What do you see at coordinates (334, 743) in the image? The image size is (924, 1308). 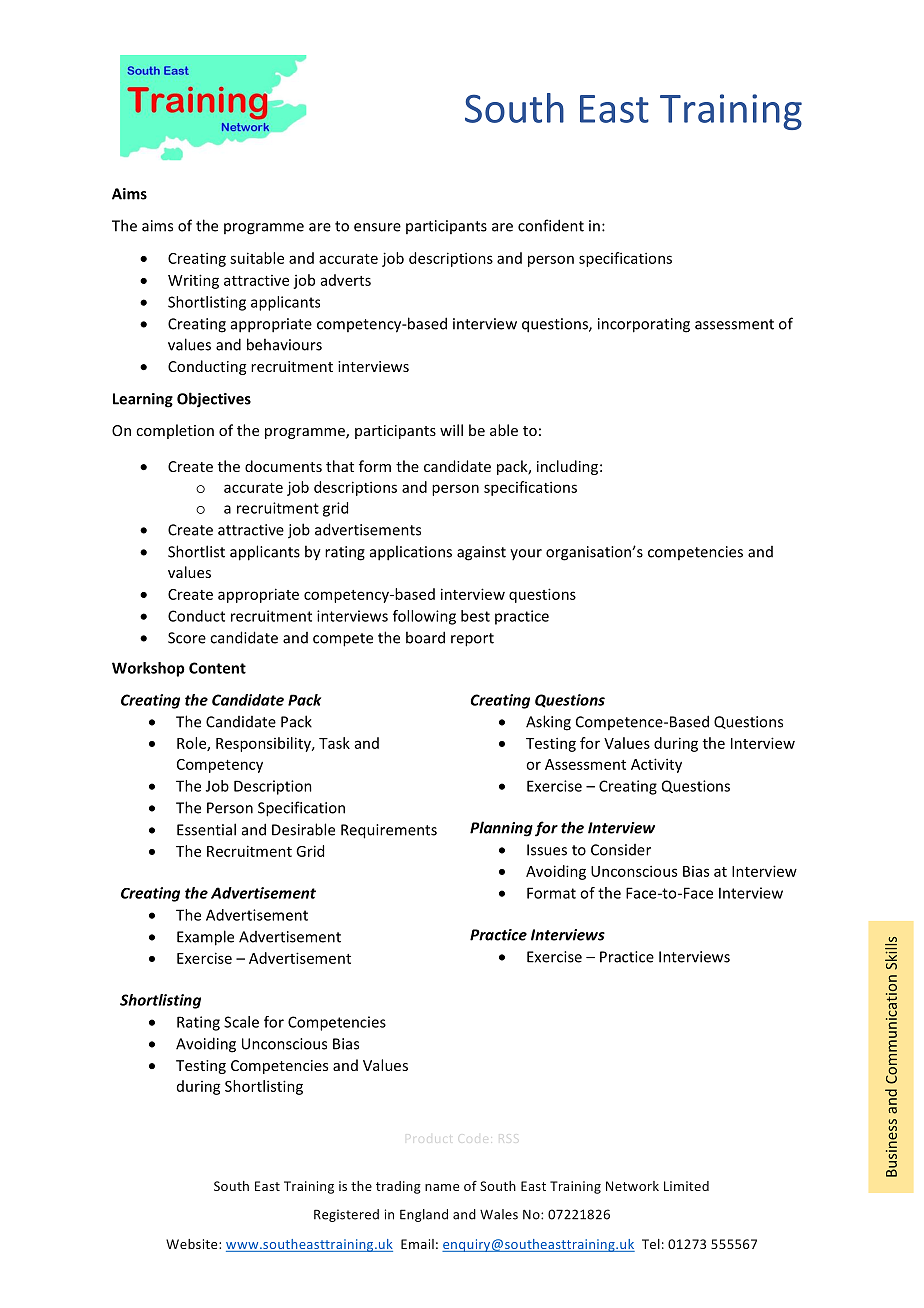 I see `Task` at bounding box center [334, 743].
